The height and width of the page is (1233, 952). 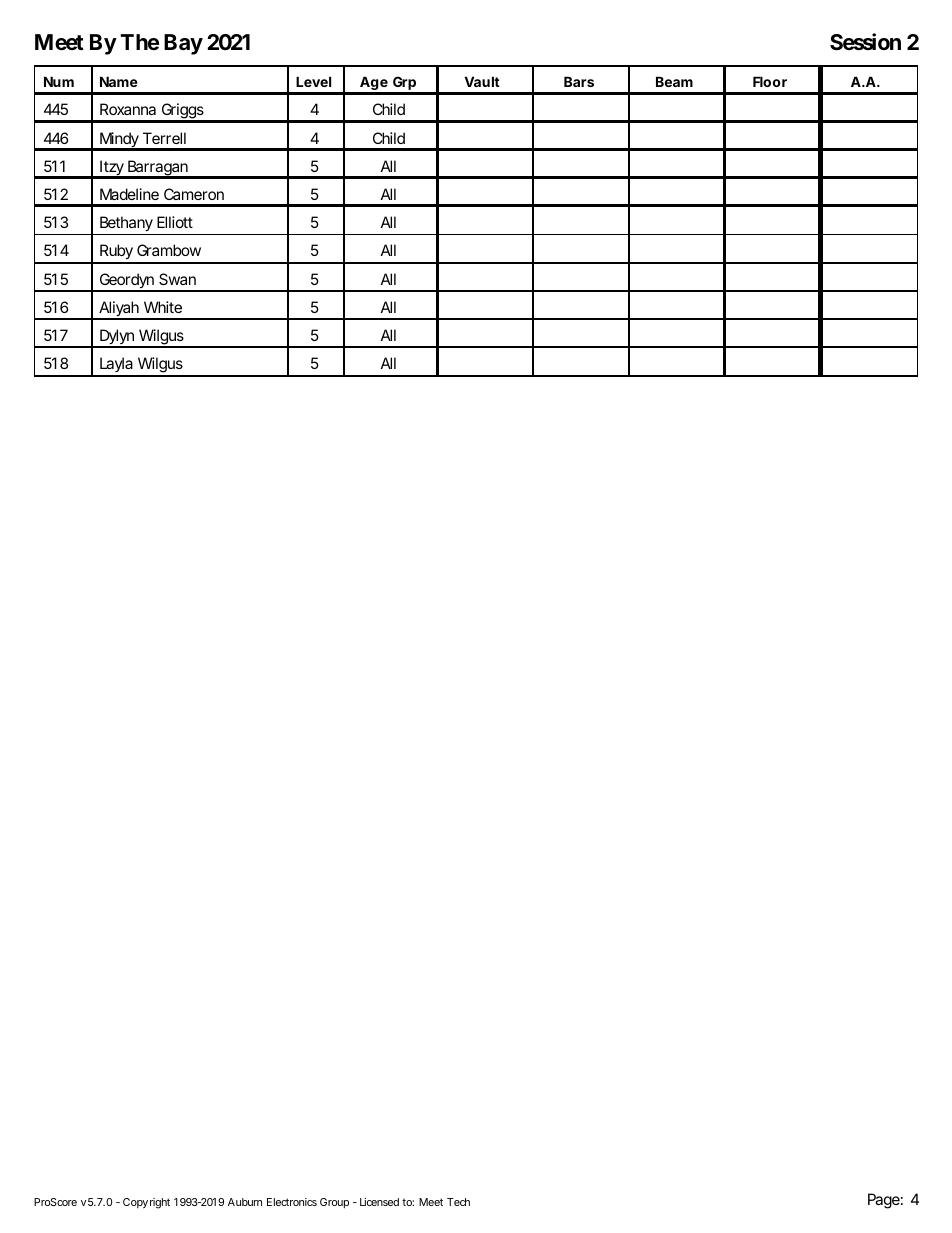 What do you see at coordinates (183, 44) in the page?
I see `Bay` at bounding box center [183, 44].
